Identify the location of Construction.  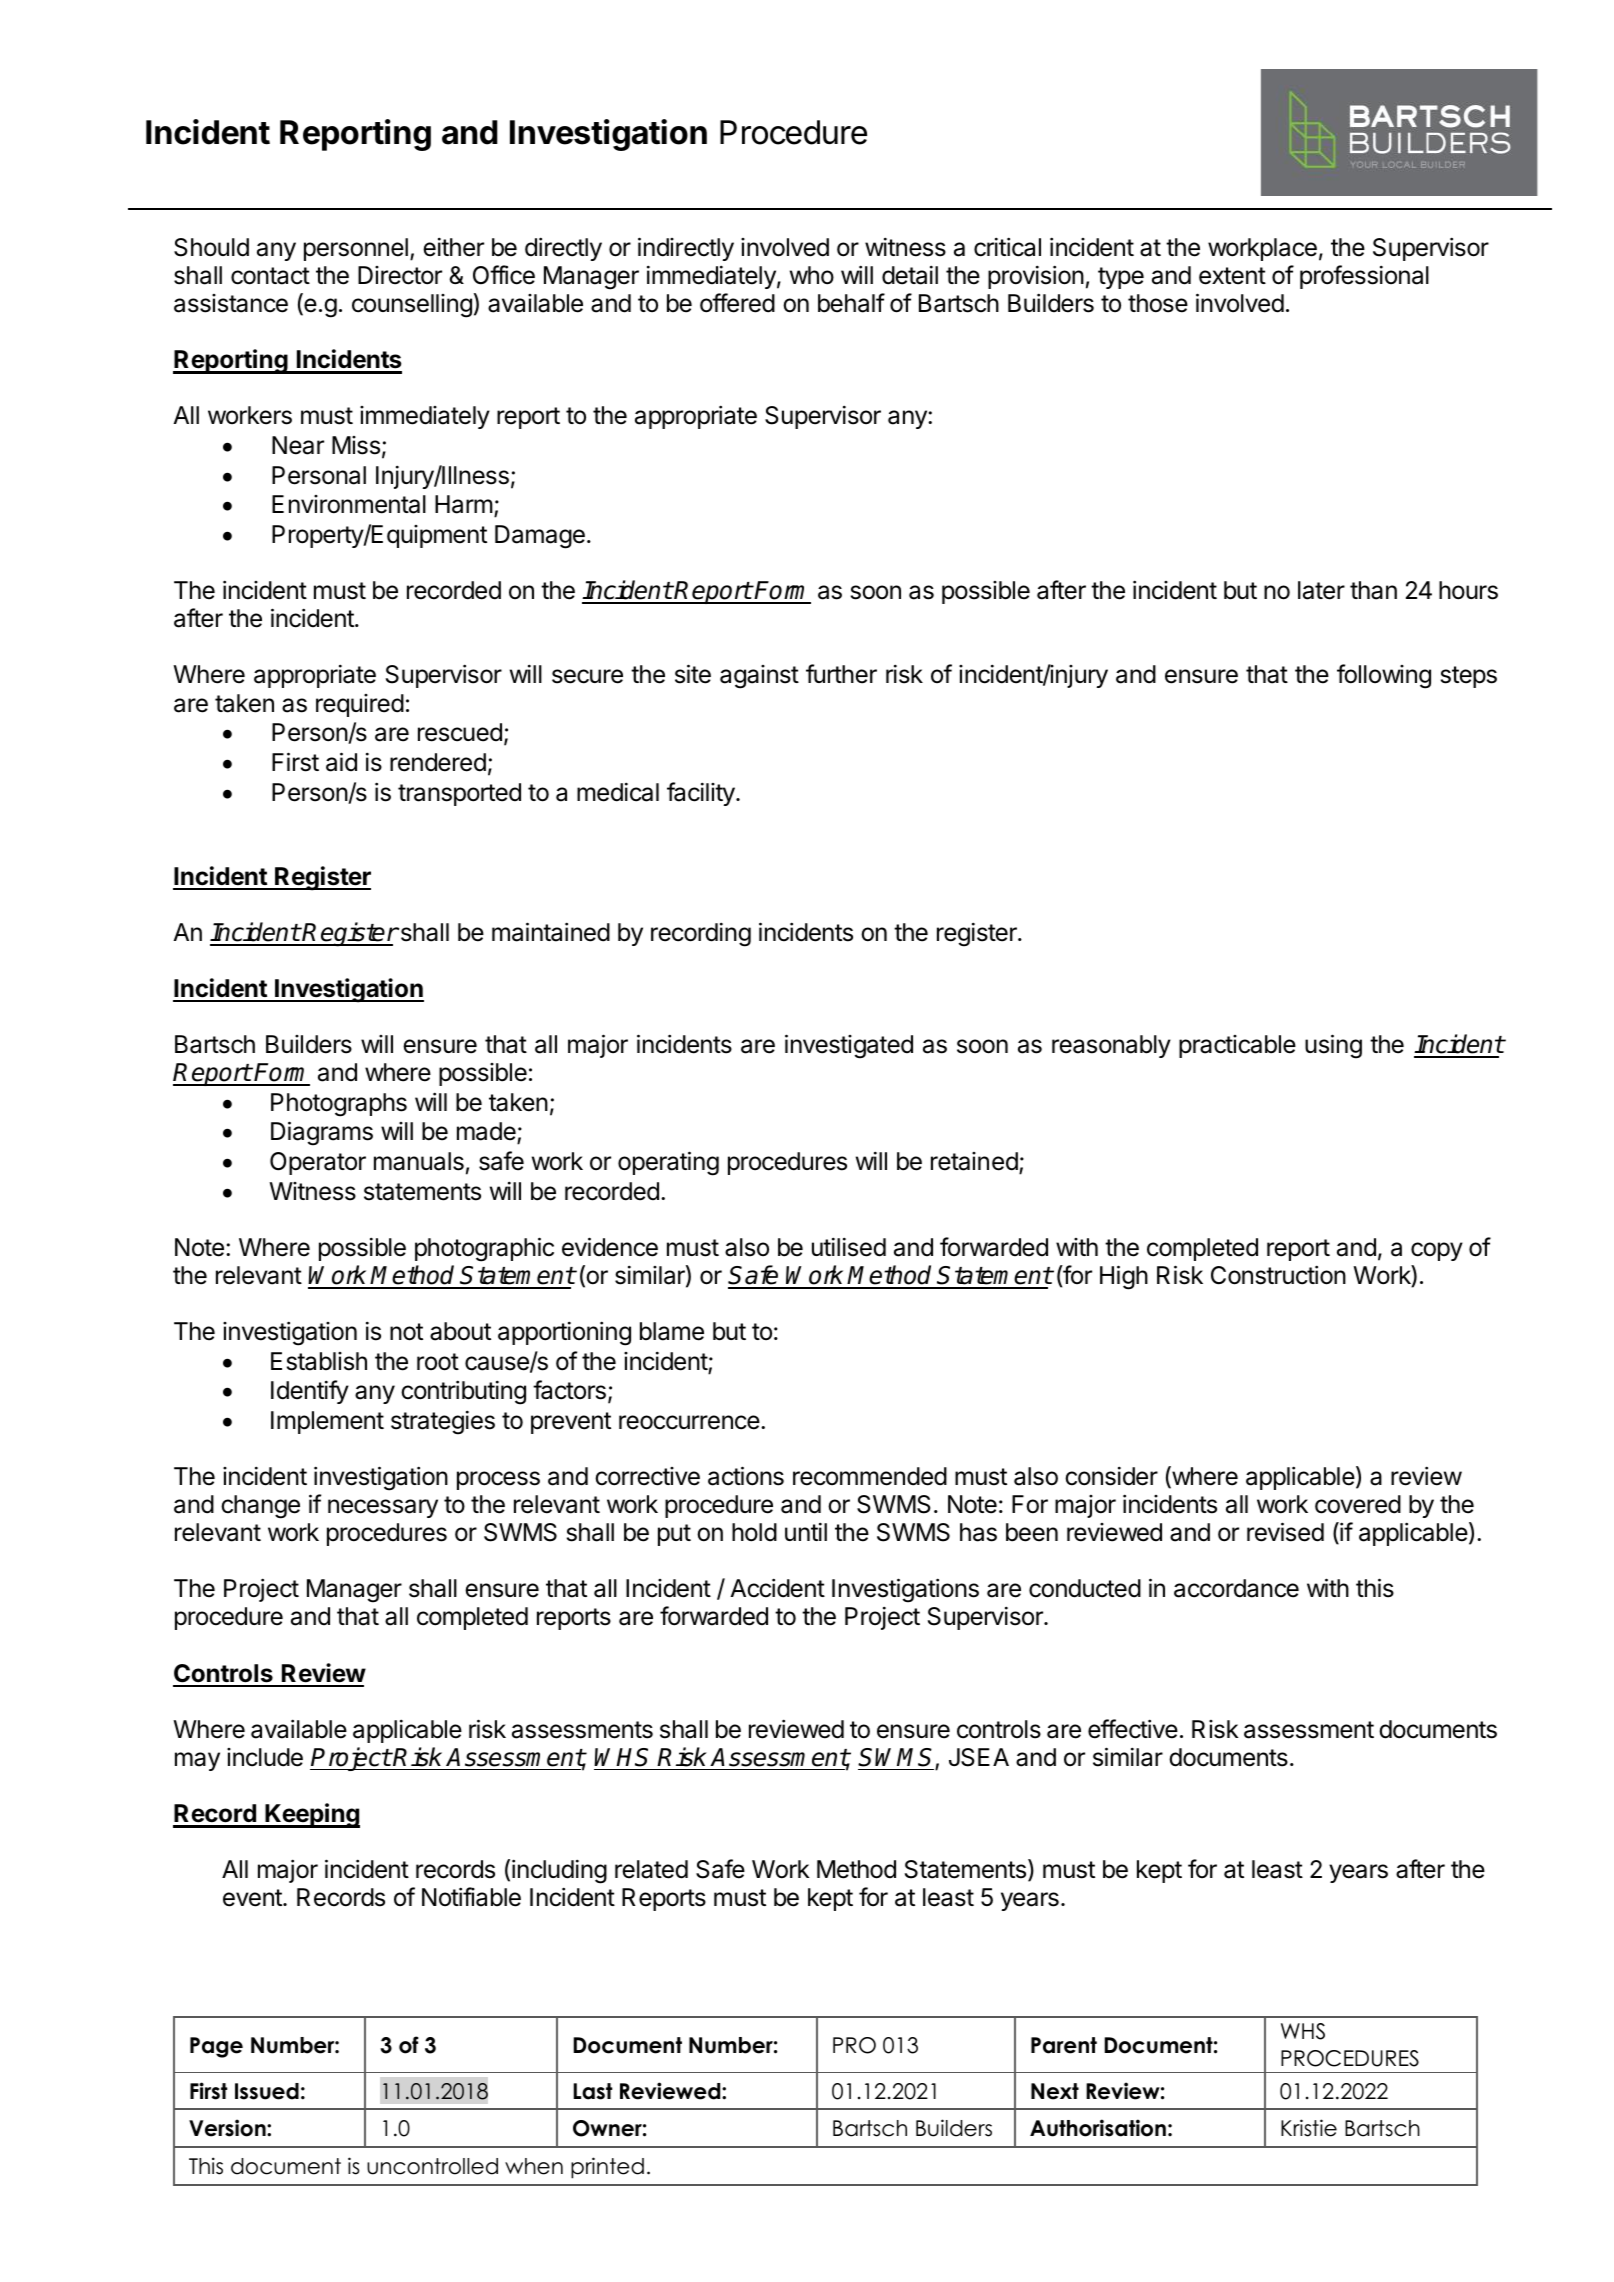
(1278, 1275).
